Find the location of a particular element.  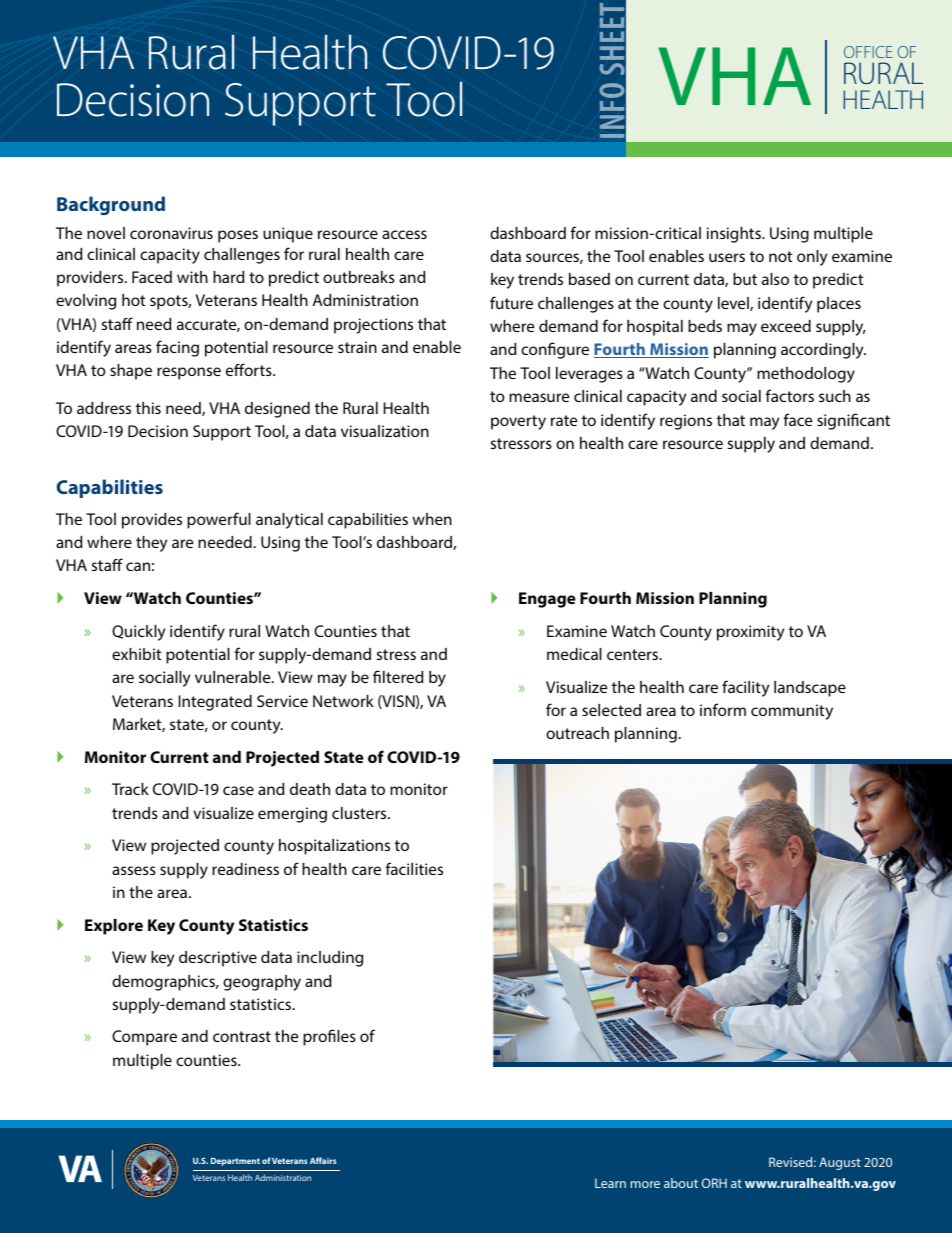

Learn is located at coordinates (610, 1183).
